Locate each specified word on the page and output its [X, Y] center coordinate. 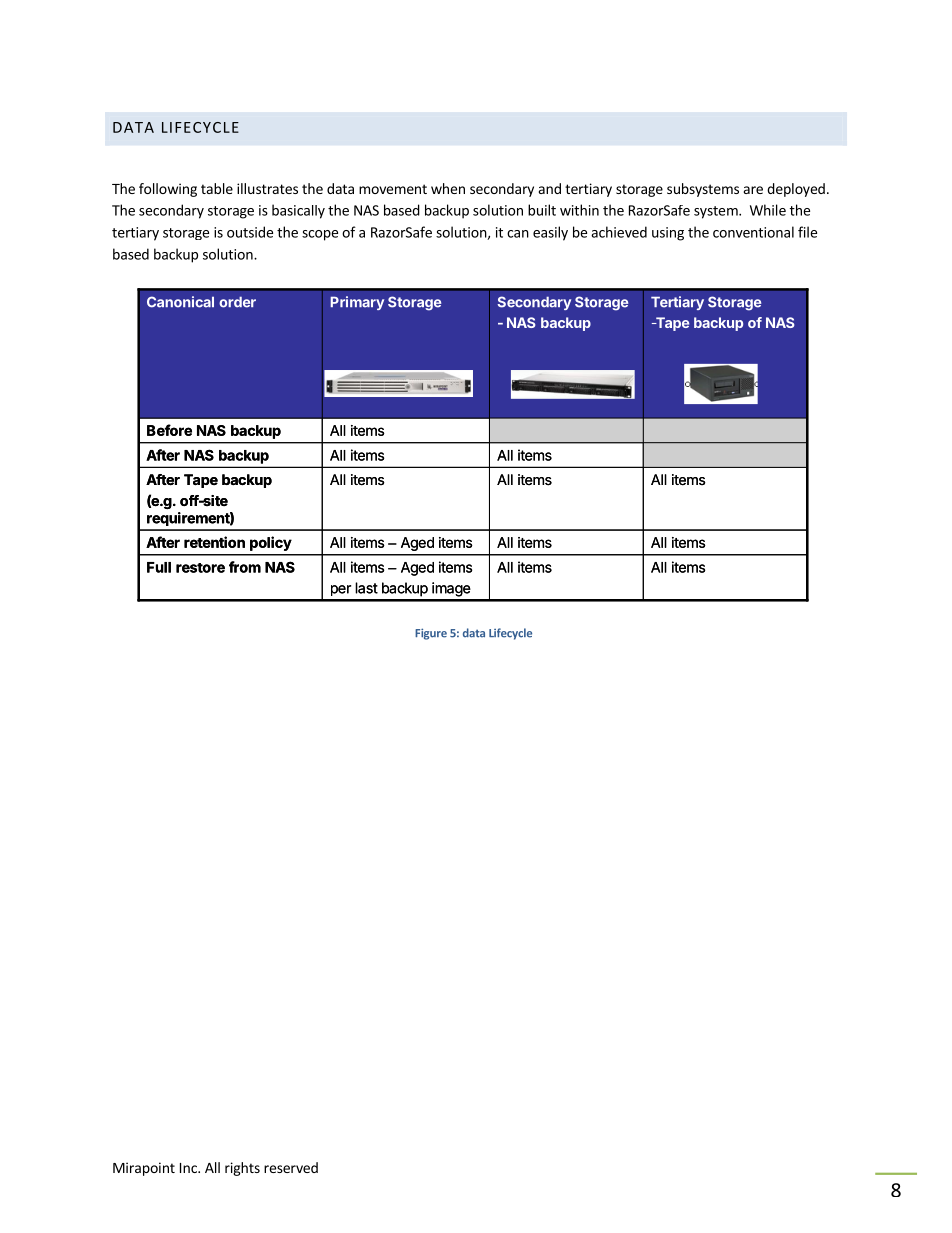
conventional [753, 232]
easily [550, 233]
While [768, 210]
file [807, 232]
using [668, 234]
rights [242, 1169]
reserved [291, 1167]
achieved [619, 232]
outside [250, 232]
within [579, 210]
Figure [431, 634]
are [753, 190]
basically [298, 211]
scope [320, 235]
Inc [189, 1168]
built [542, 210]
